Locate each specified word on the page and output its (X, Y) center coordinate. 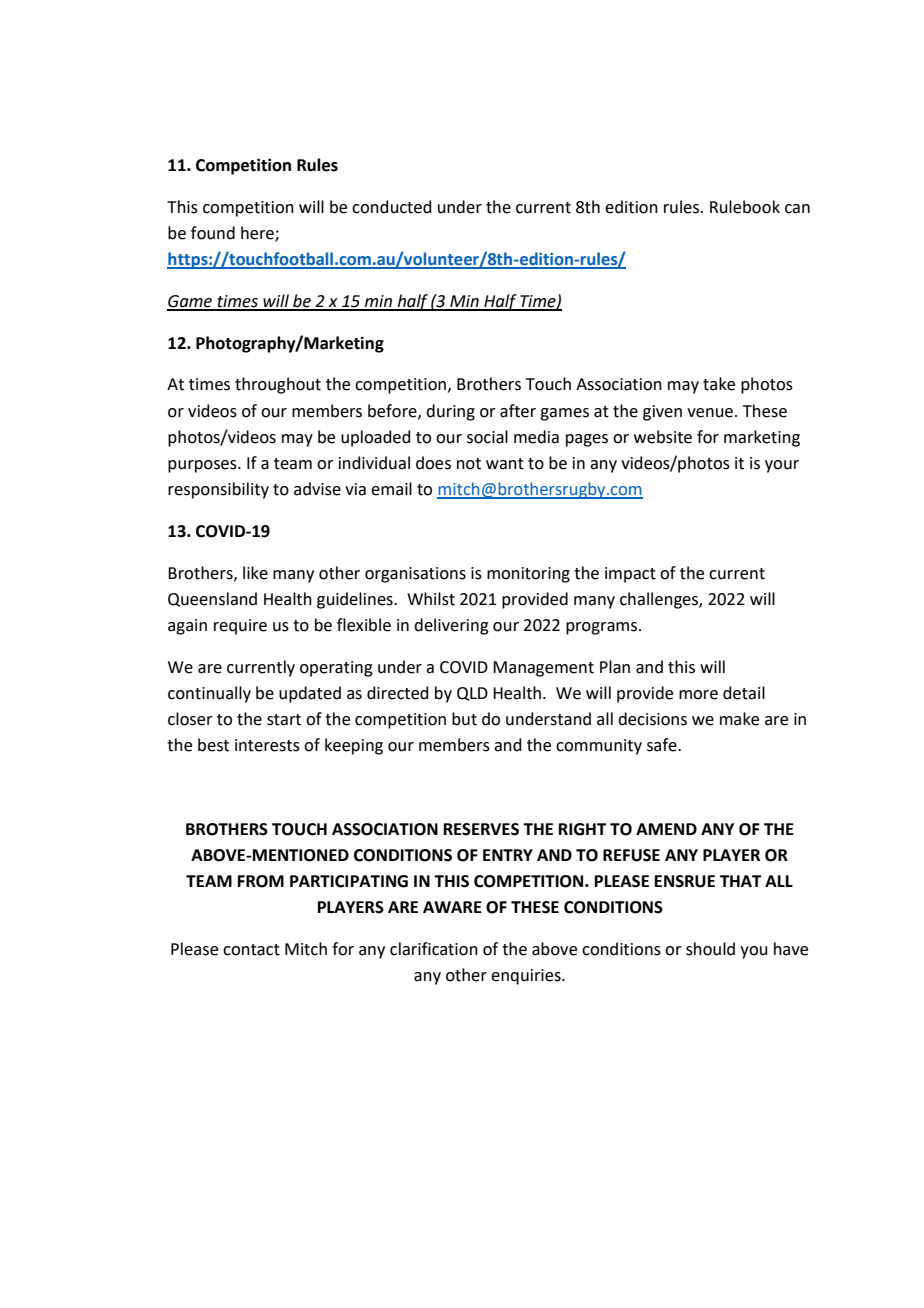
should (710, 949)
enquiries (527, 977)
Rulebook (745, 207)
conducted (392, 207)
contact (251, 950)
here (258, 234)
